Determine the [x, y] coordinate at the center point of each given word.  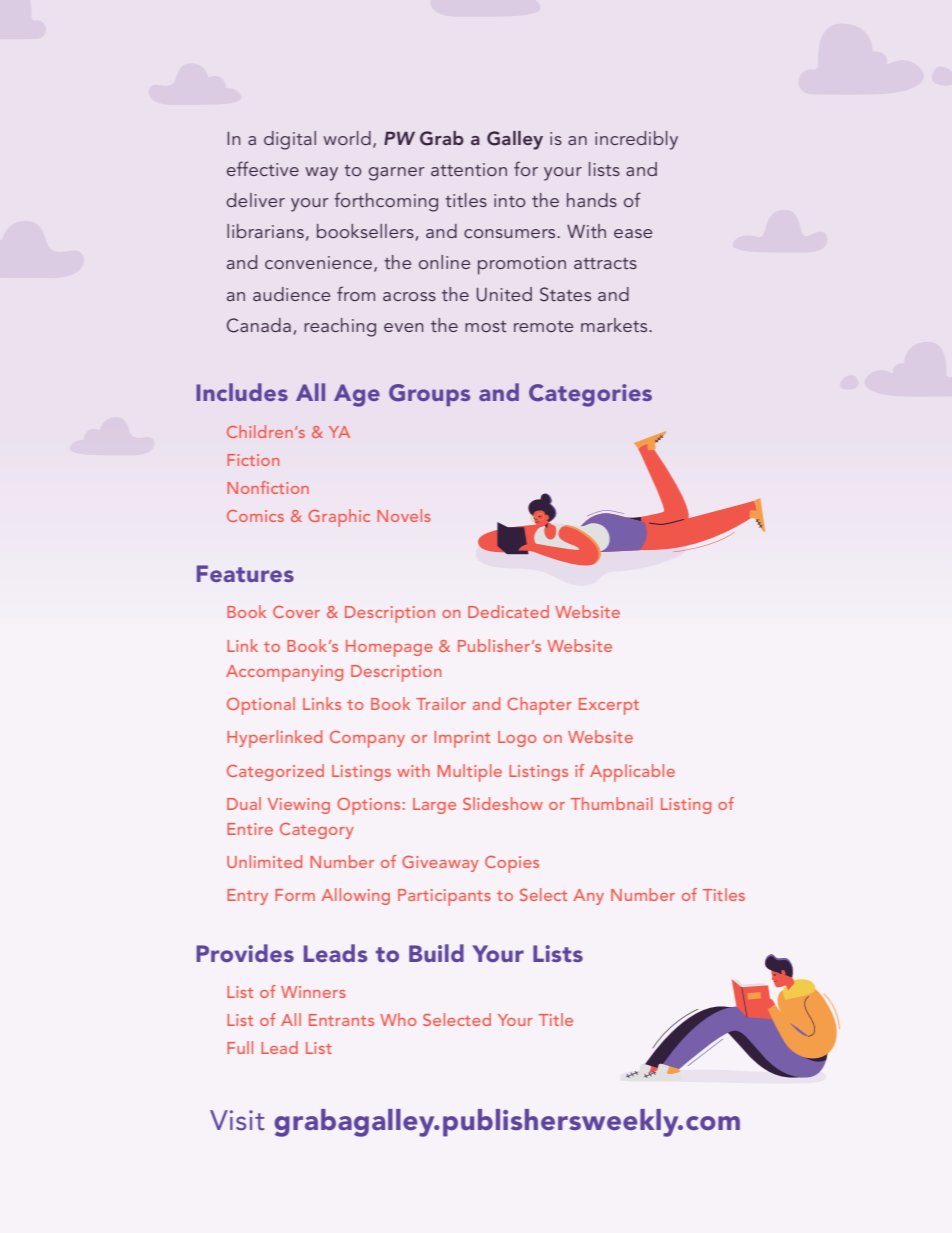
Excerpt [609, 706]
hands [592, 200]
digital [290, 140]
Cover [296, 612]
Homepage [389, 648]
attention [469, 169]
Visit [237, 1120]
